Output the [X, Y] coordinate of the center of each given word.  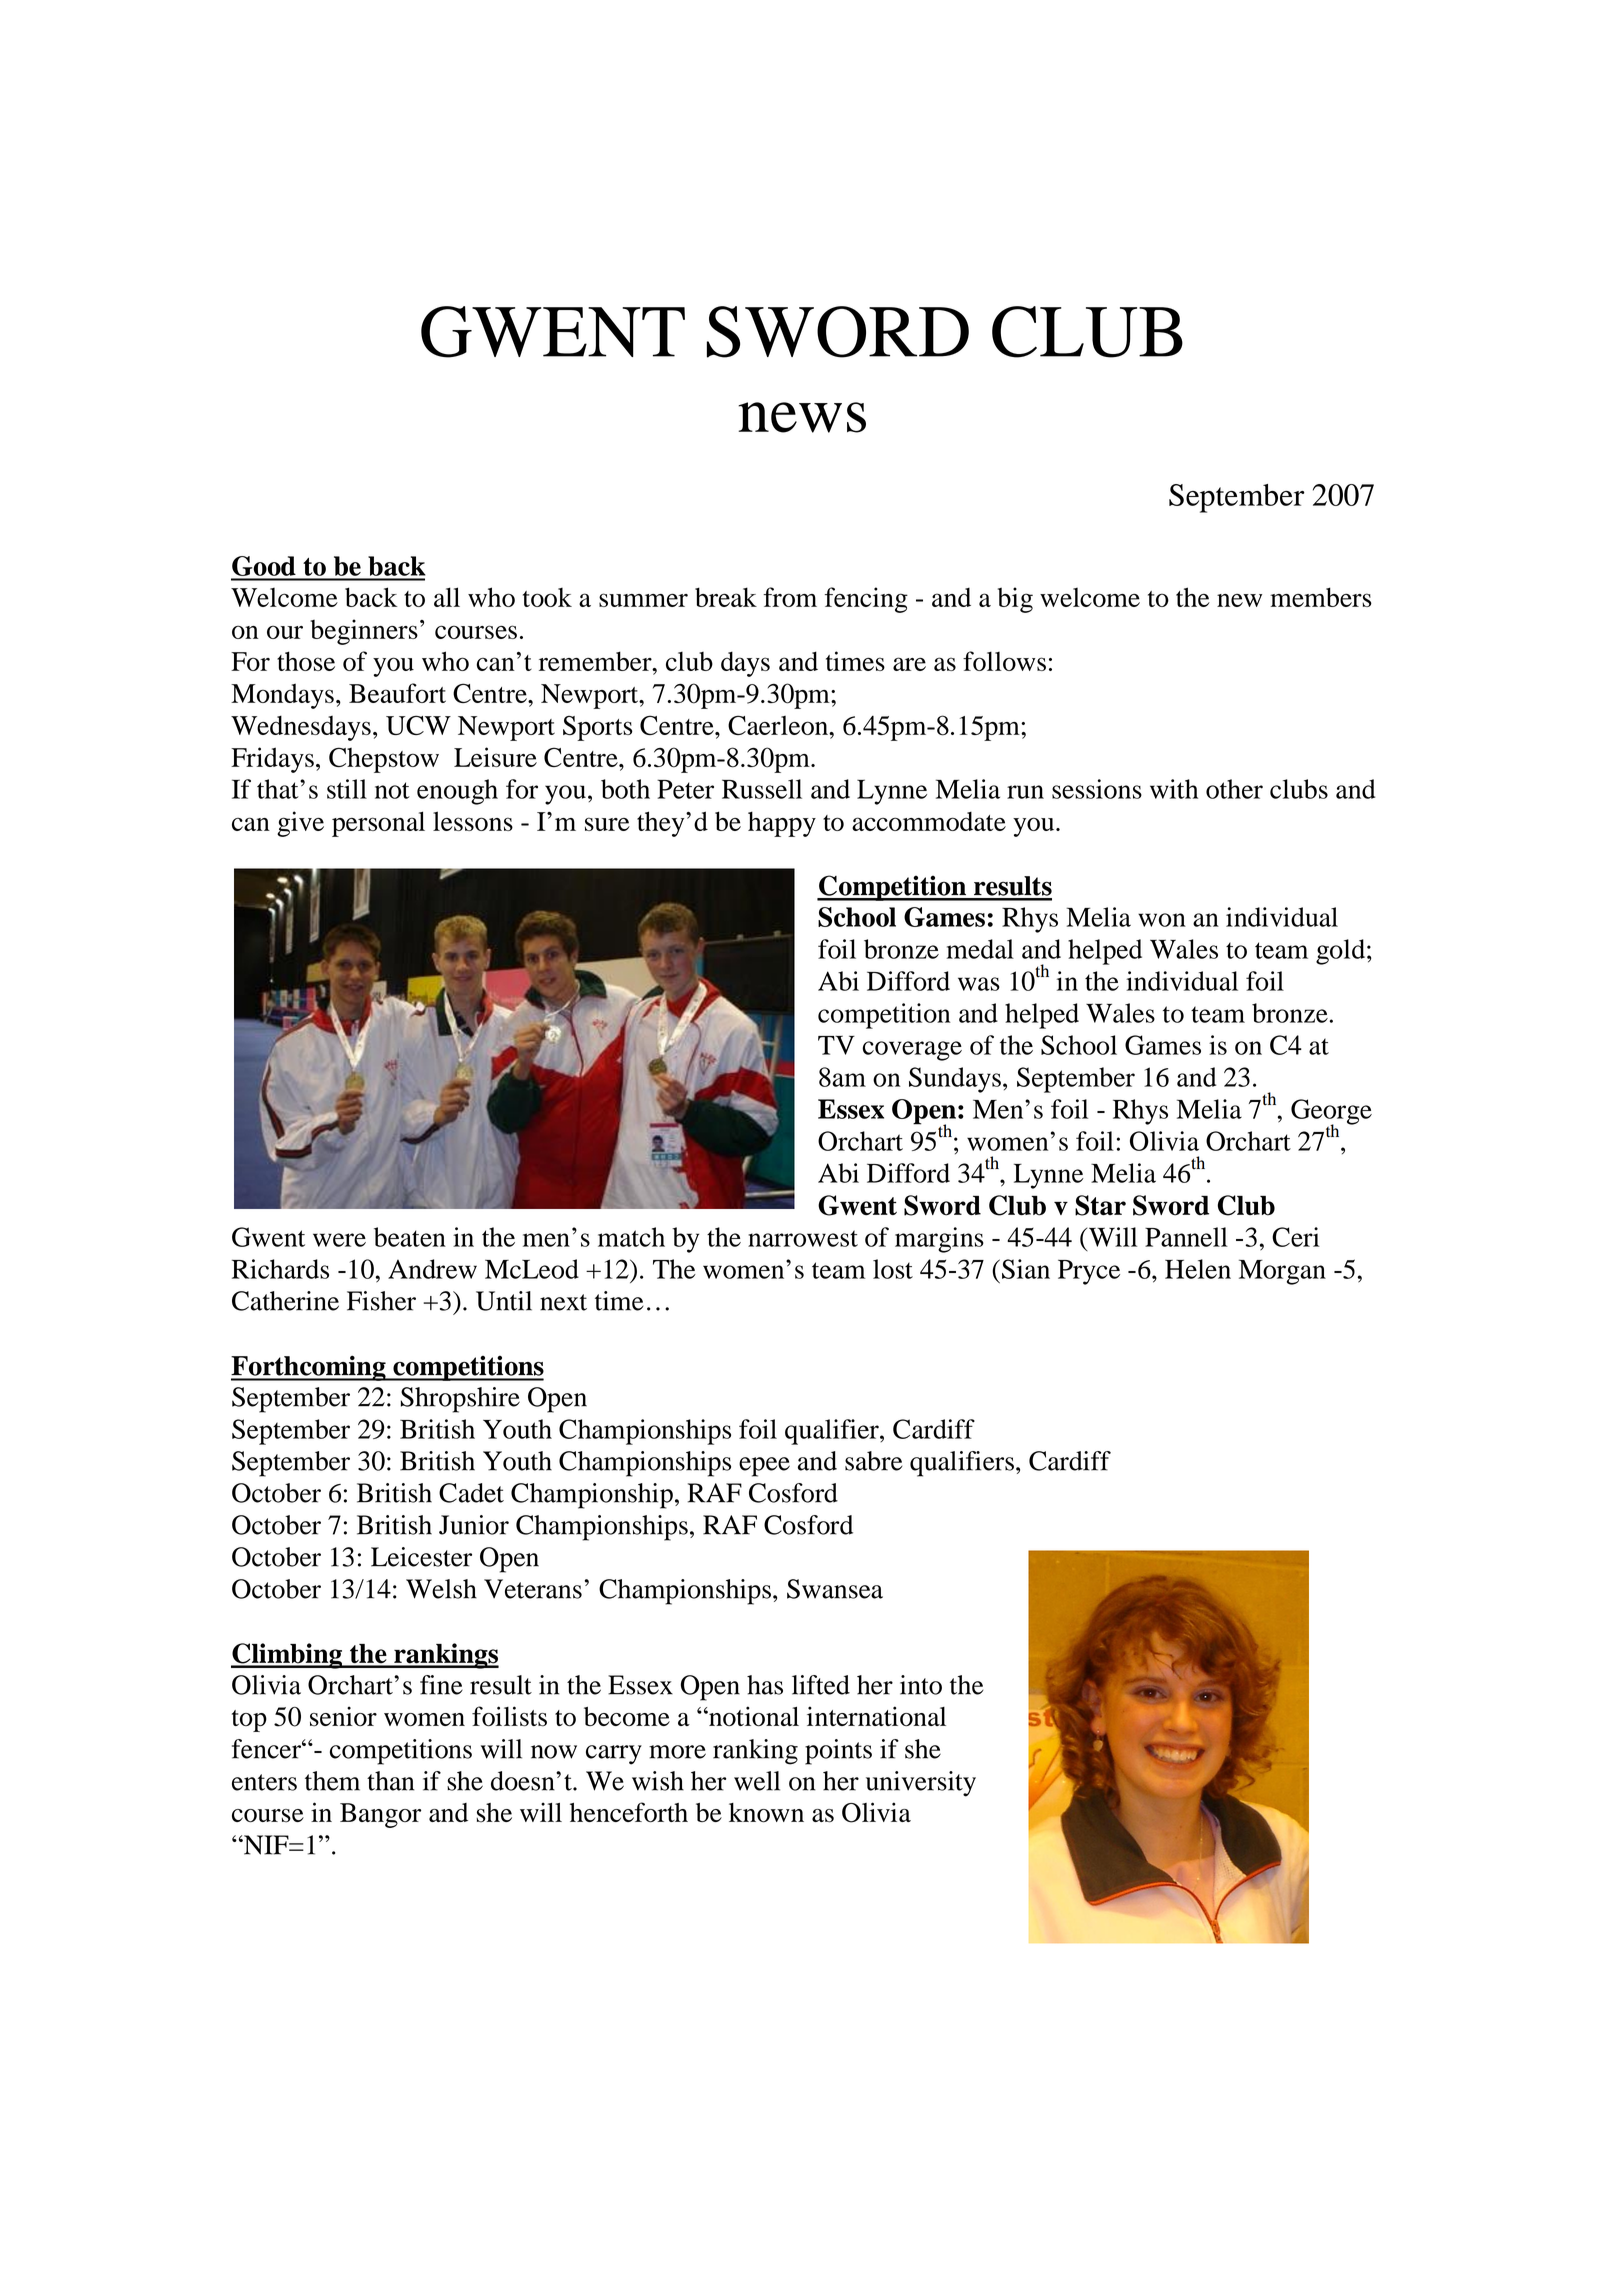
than [390, 1781]
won [1162, 920]
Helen [1198, 1269]
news [802, 417]
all [447, 597]
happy [782, 824]
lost [893, 1269]
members [1321, 597]
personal [378, 824]
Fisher [381, 1301]
